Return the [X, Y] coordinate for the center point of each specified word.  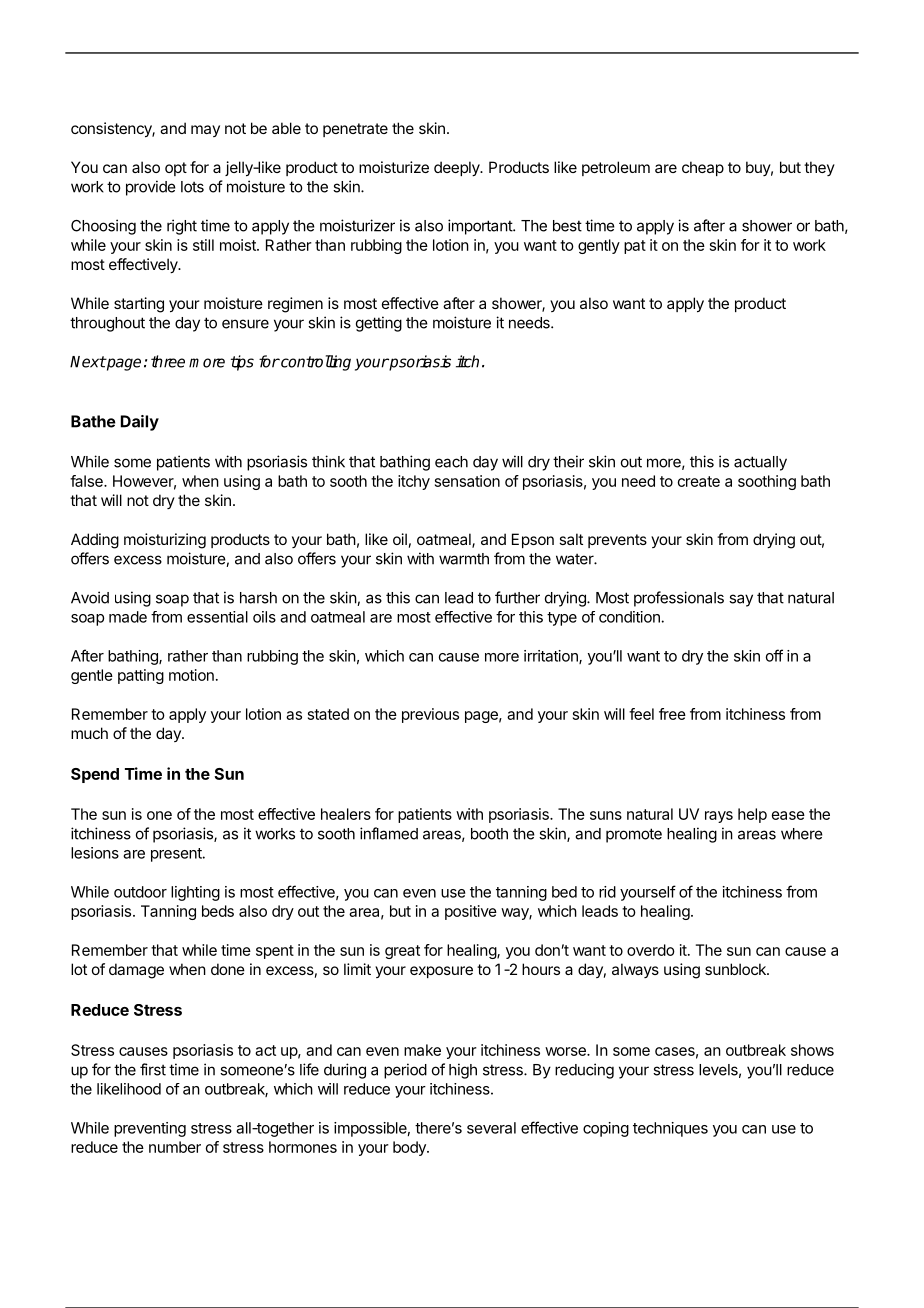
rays [719, 817]
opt [176, 169]
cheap [703, 168]
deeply [458, 168]
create [699, 481]
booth [489, 834]
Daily [140, 423]
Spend [95, 775]
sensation [467, 481]
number [175, 1147]
